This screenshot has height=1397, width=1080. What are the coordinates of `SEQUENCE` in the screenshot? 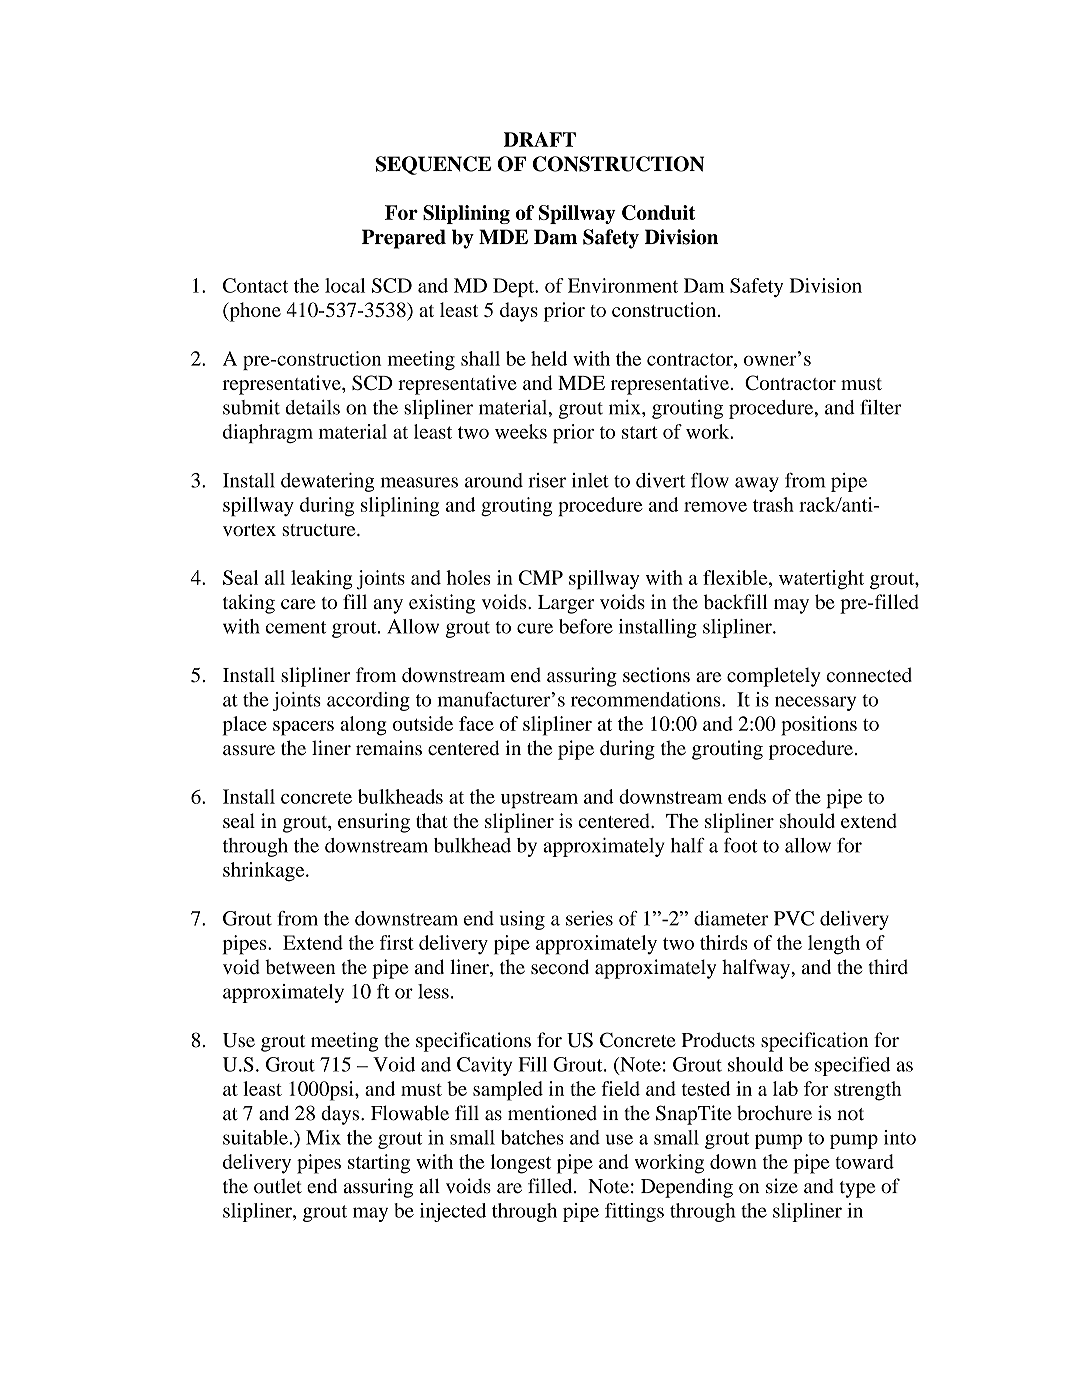 It's located at (433, 165).
